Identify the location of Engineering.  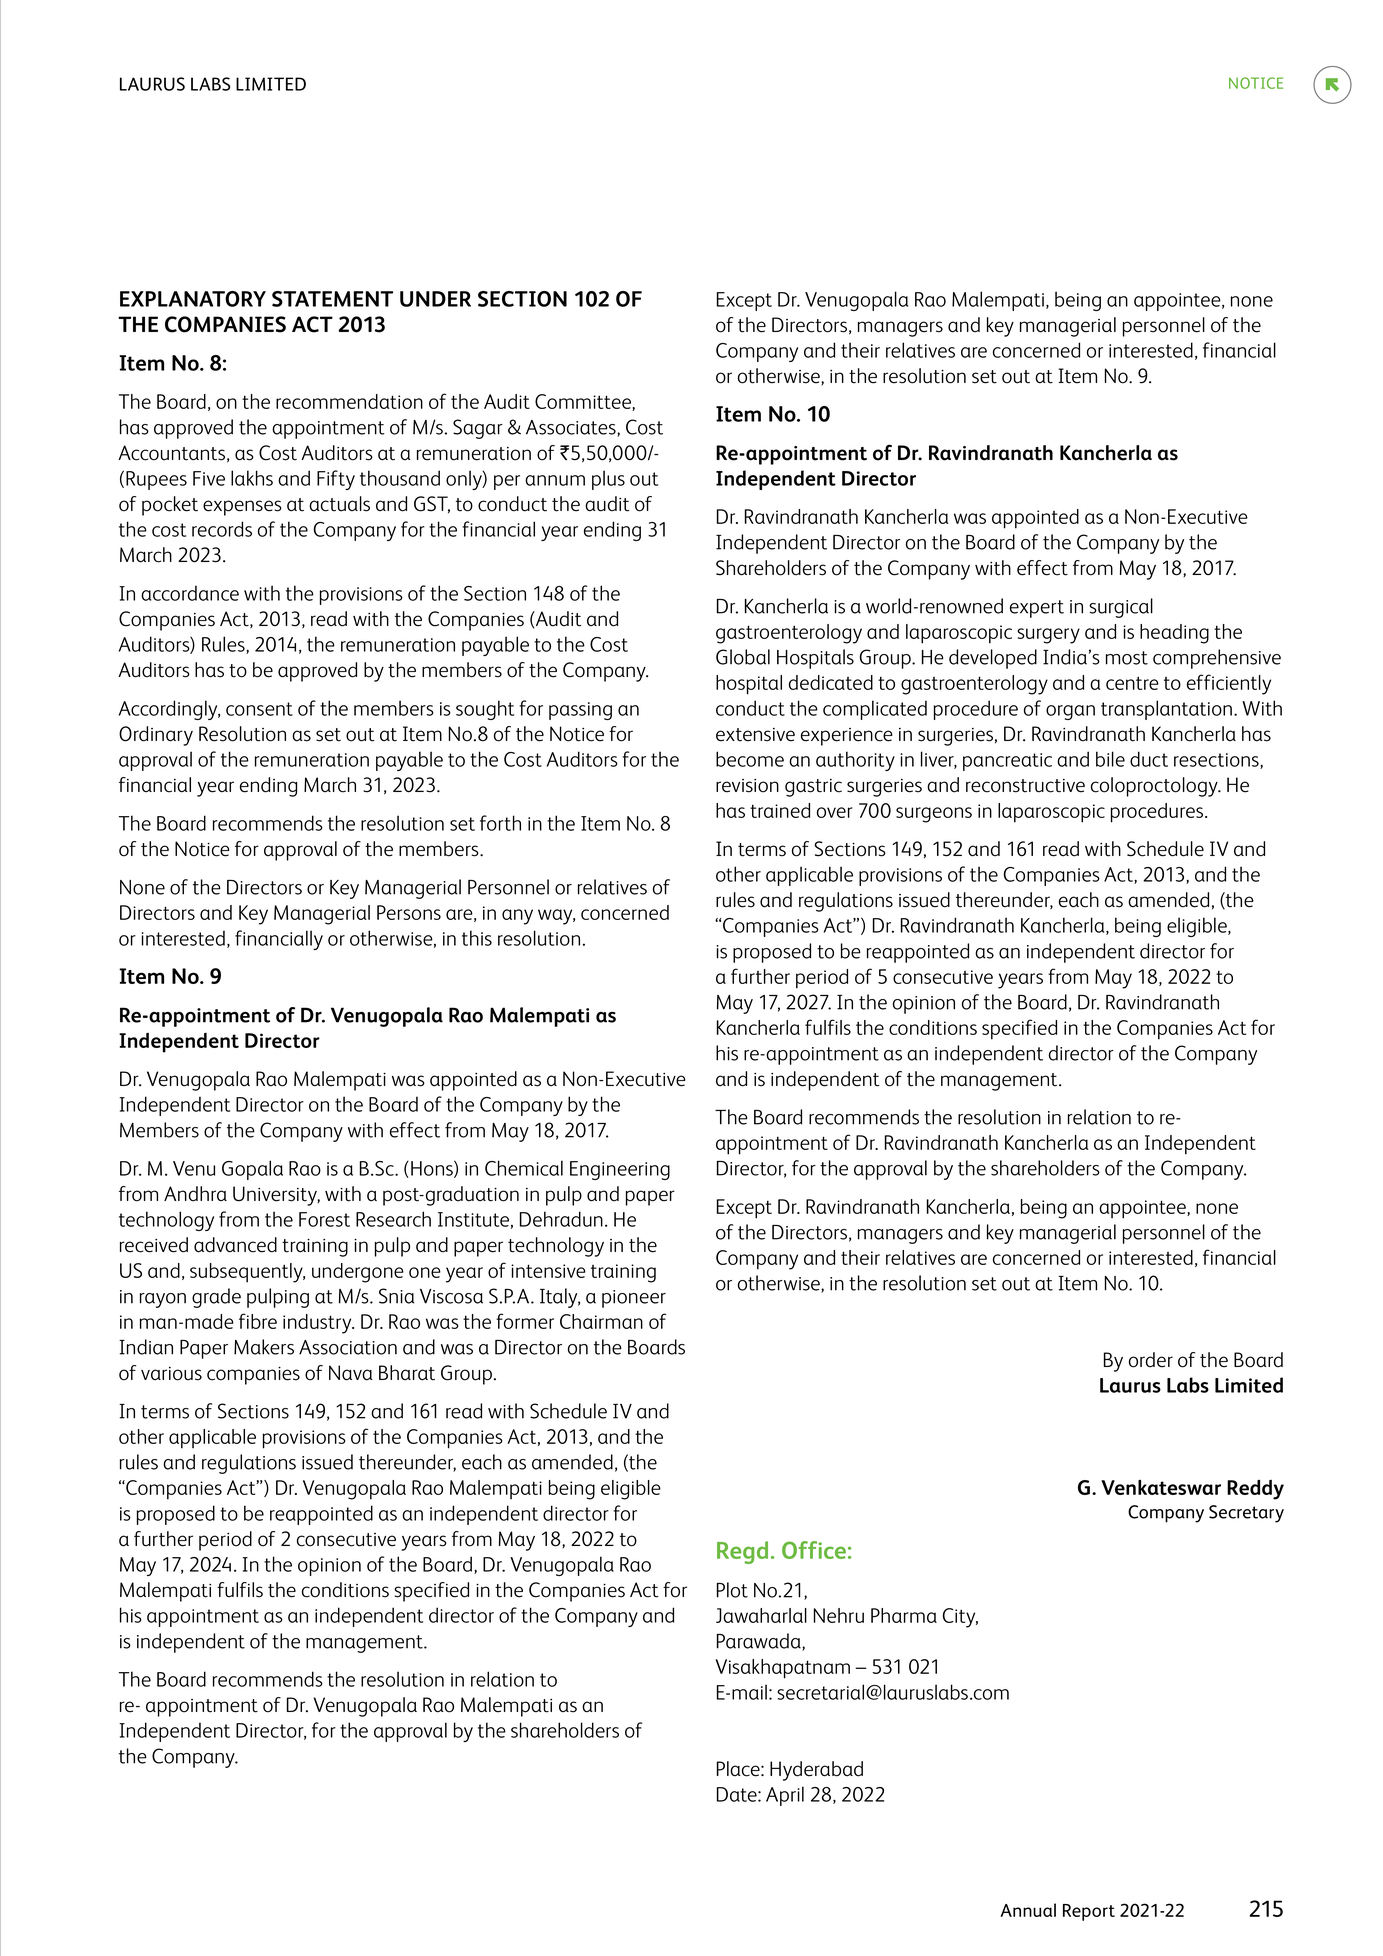
(620, 1170).
